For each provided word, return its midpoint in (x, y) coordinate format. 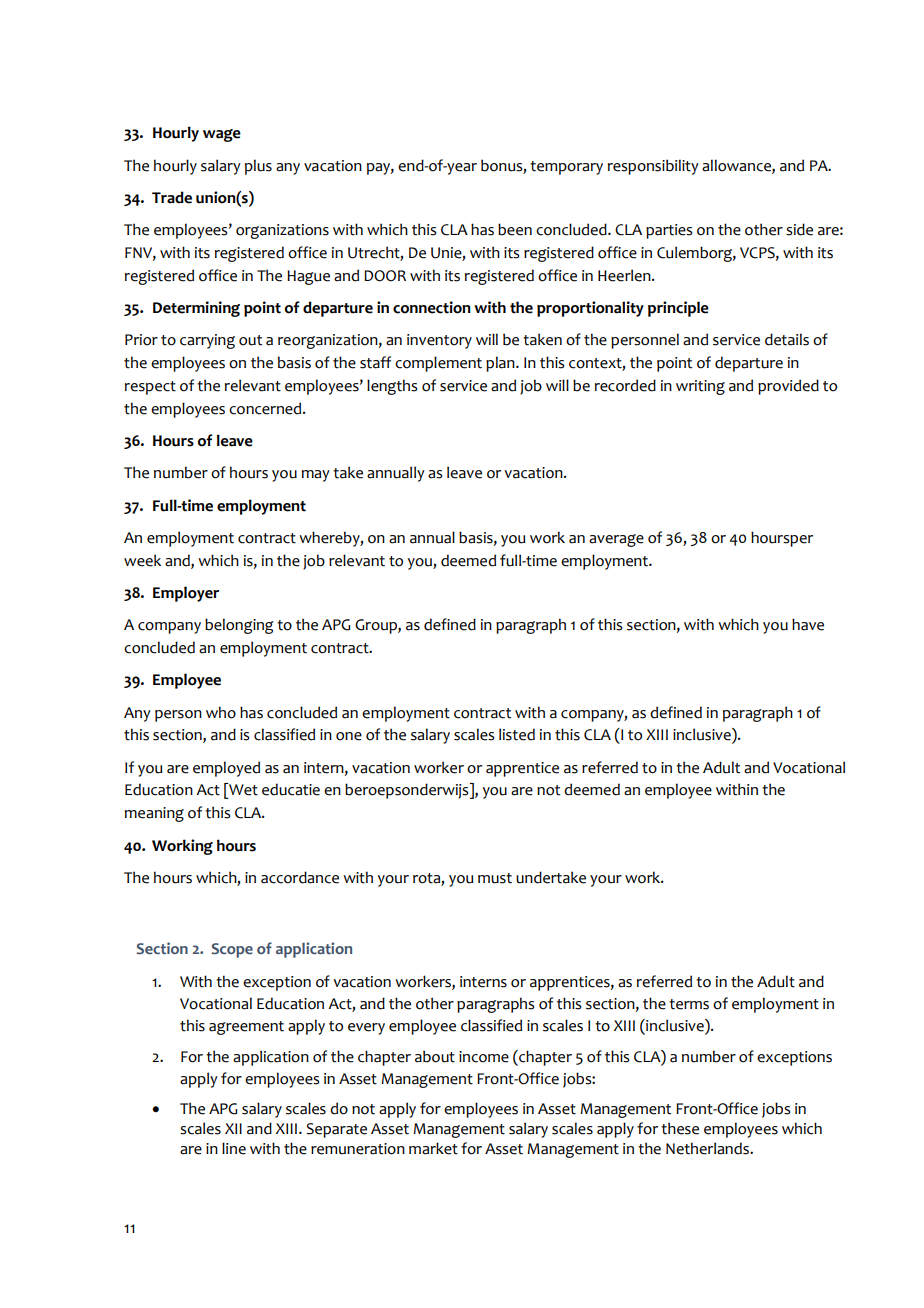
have (808, 624)
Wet (242, 790)
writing (700, 387)
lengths (392, 387)
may (316, 476)
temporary (566, 168)
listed (517, 734)
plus (258, 167)
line (234, 1148)
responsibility (653, 167)
